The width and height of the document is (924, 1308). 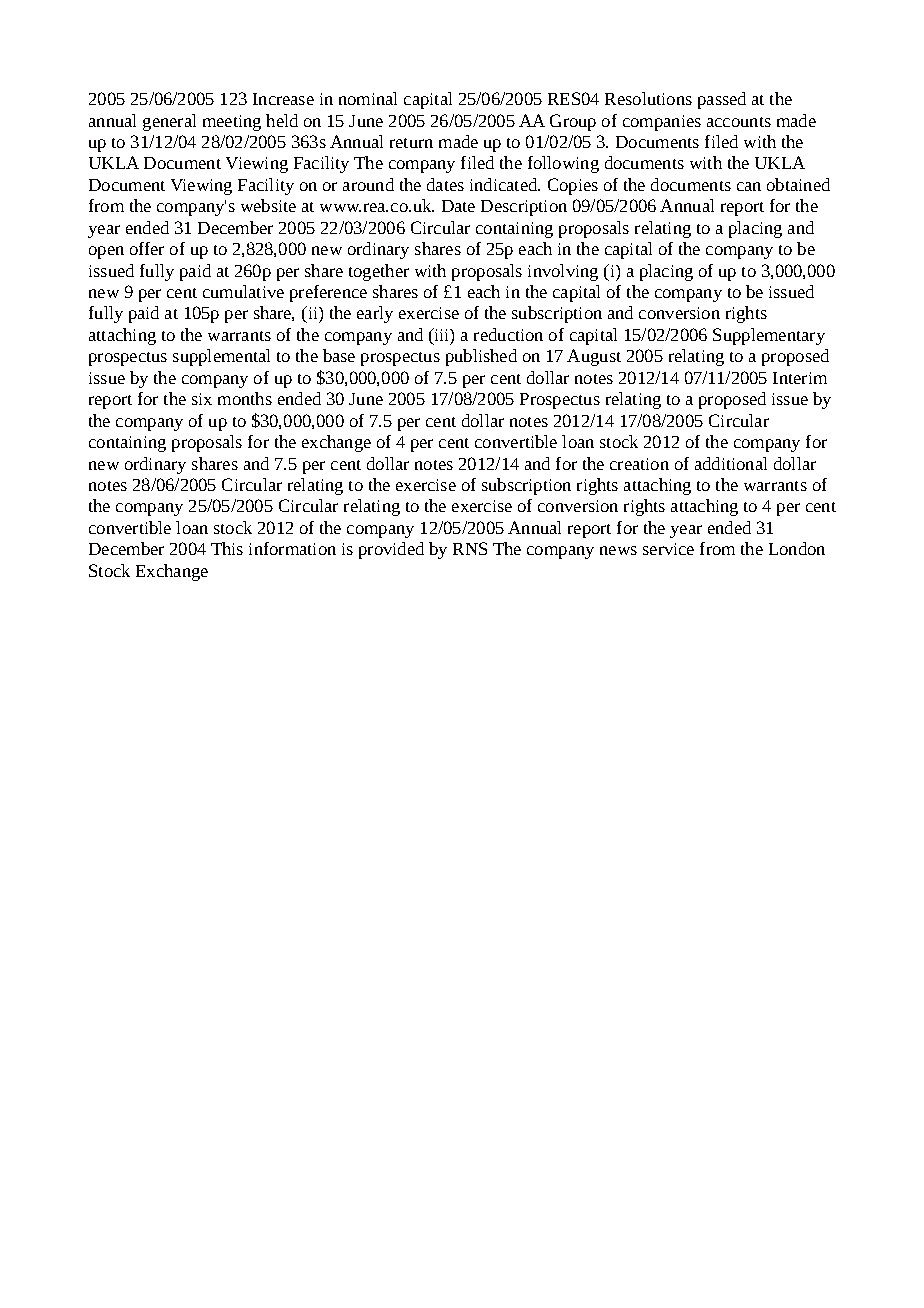 I want to click on nominal, so click(x=368, y=98).
